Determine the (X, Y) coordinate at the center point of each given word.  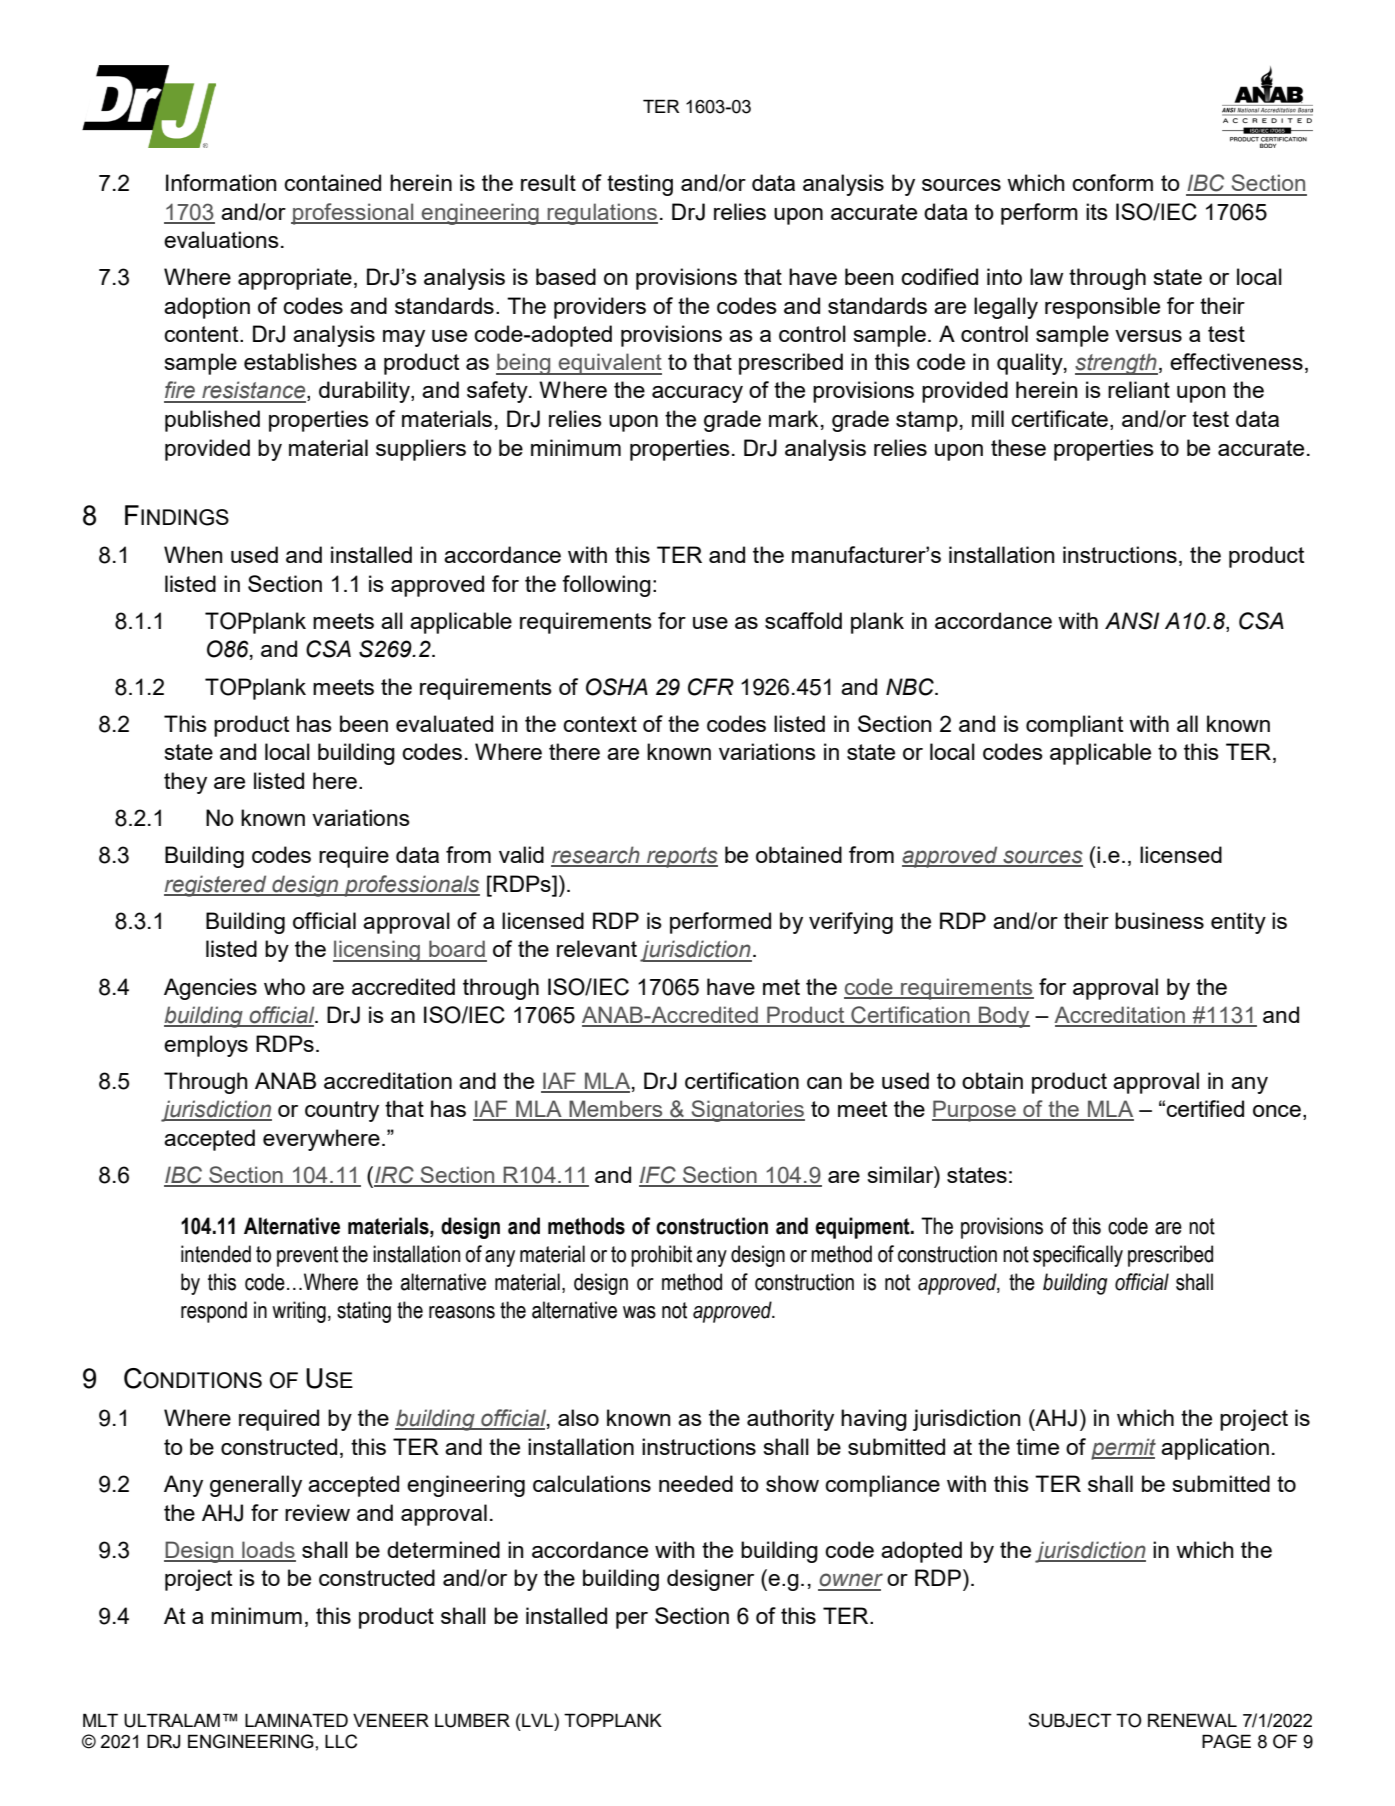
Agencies (210, 989)
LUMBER (472, 1720)
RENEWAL (1192, 1720)
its (1097, 211)
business (1159, 920)
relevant (597, 948)
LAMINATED (296, 1720)
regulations (601, 214)
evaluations (221, 239)
